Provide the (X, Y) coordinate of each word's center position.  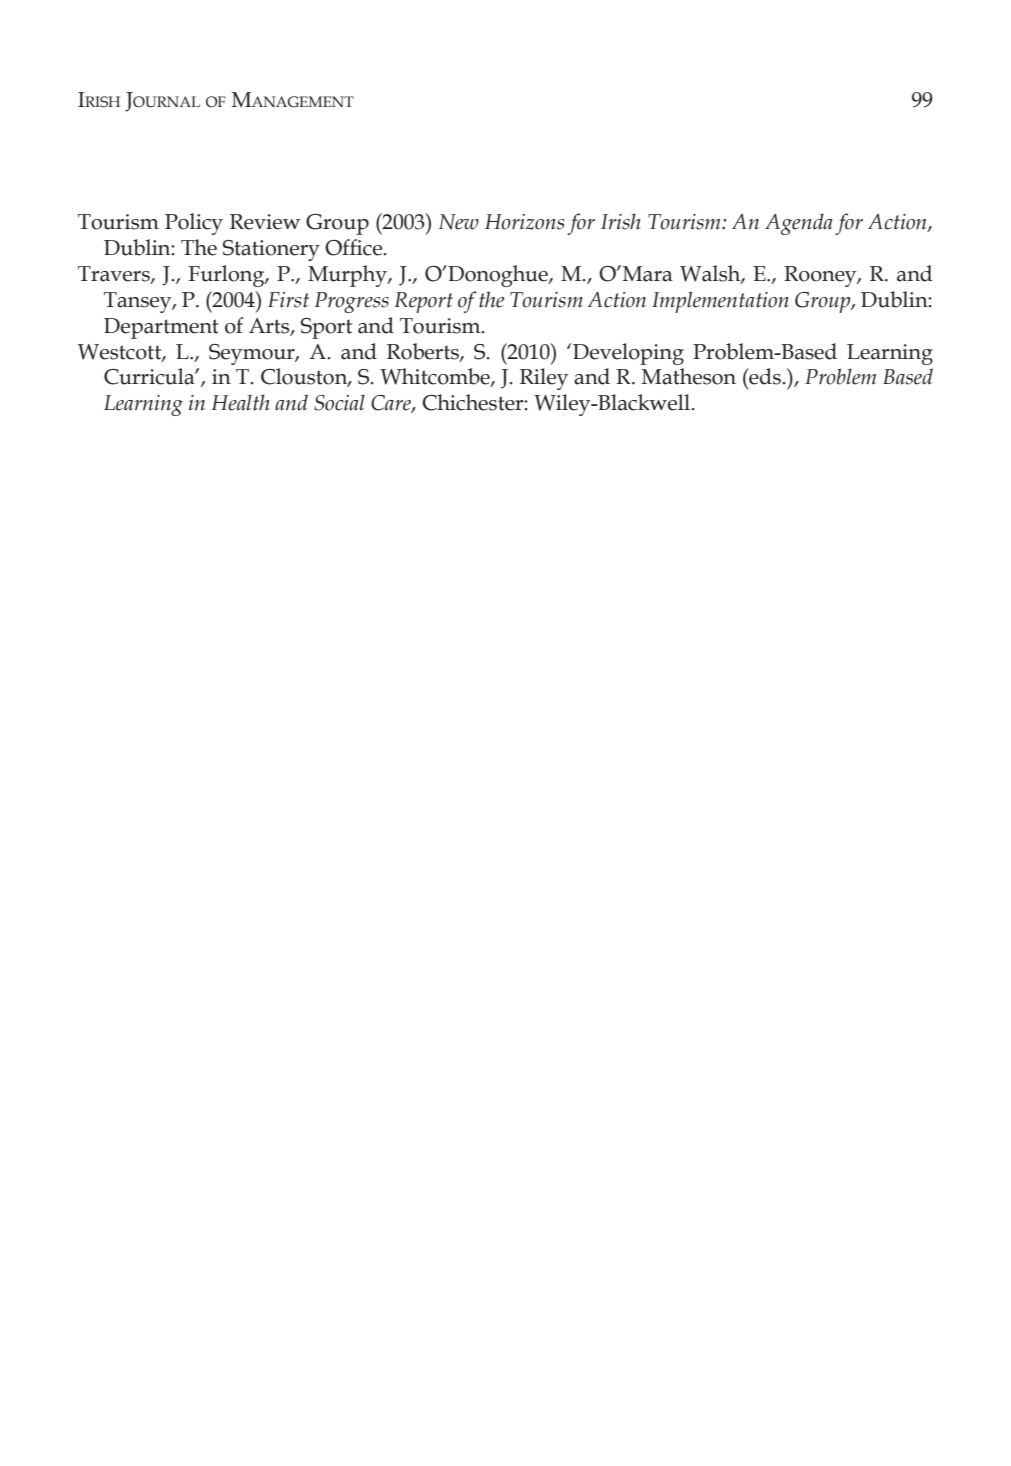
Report (423, 302)
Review (265, 222)
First (288, 300)
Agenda (799, 224)
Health (240, 402)
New (459, 222)
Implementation (720, 302)
